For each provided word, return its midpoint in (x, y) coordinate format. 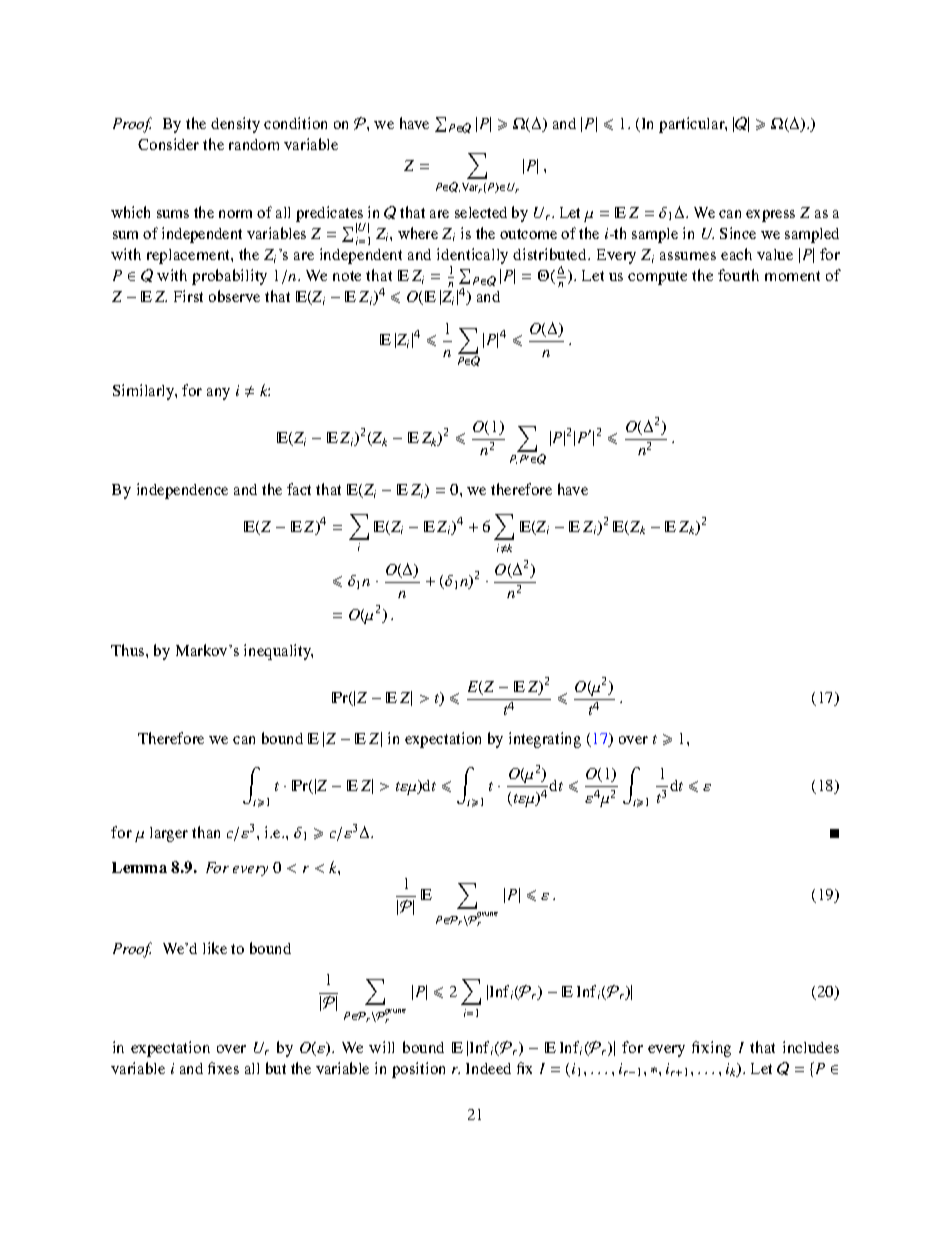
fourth (738, 275)
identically (472, 257)
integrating (545, 740)
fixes (223, 1068)
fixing (711, 1049)
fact (299, 489)
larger (169, 834)
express (770, 216)
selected (481, 212)
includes (811, 1047)
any (218, 394)
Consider (168, 144)
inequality (278, 652)
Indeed (488, 1068)
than (206, 832)
